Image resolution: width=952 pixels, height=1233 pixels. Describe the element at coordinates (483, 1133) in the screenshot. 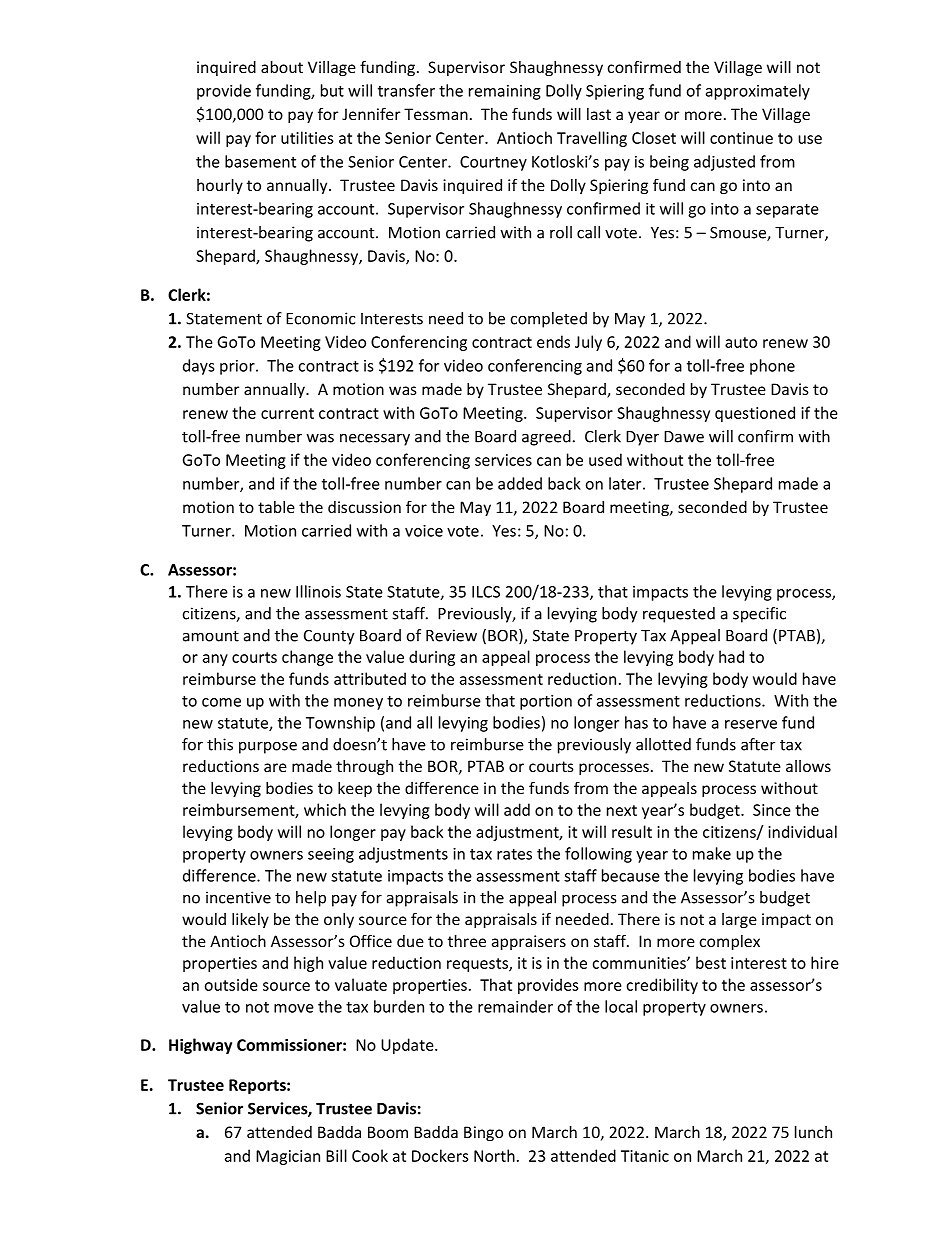

I see `Bingo` at that location.
